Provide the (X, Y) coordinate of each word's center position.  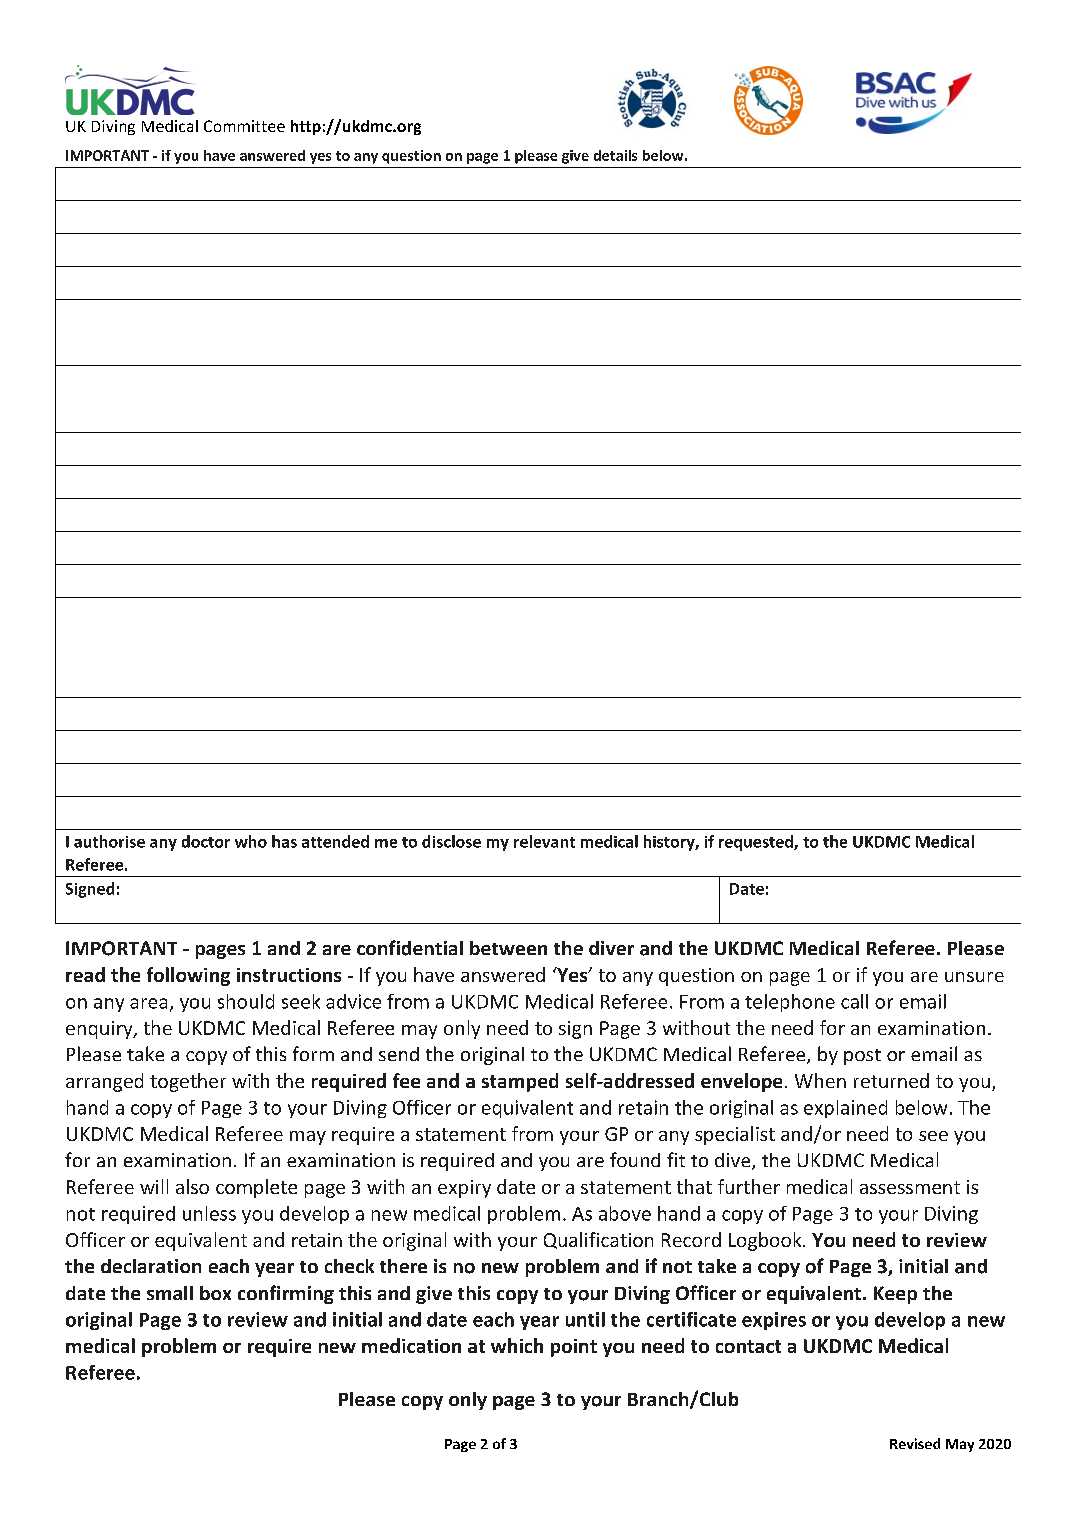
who (251, 841)
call (854, 1001)
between (508, 948)
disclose (451, 841)
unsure (974, 977)
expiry (464, 1189)
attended (335, 841)
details (615, 155)
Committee (244, 126)
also (192, 1186)
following (188, 976)
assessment (910, 1187)
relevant (544, 841)
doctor (206, 841)
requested (757, 843)
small (170, 1293)
